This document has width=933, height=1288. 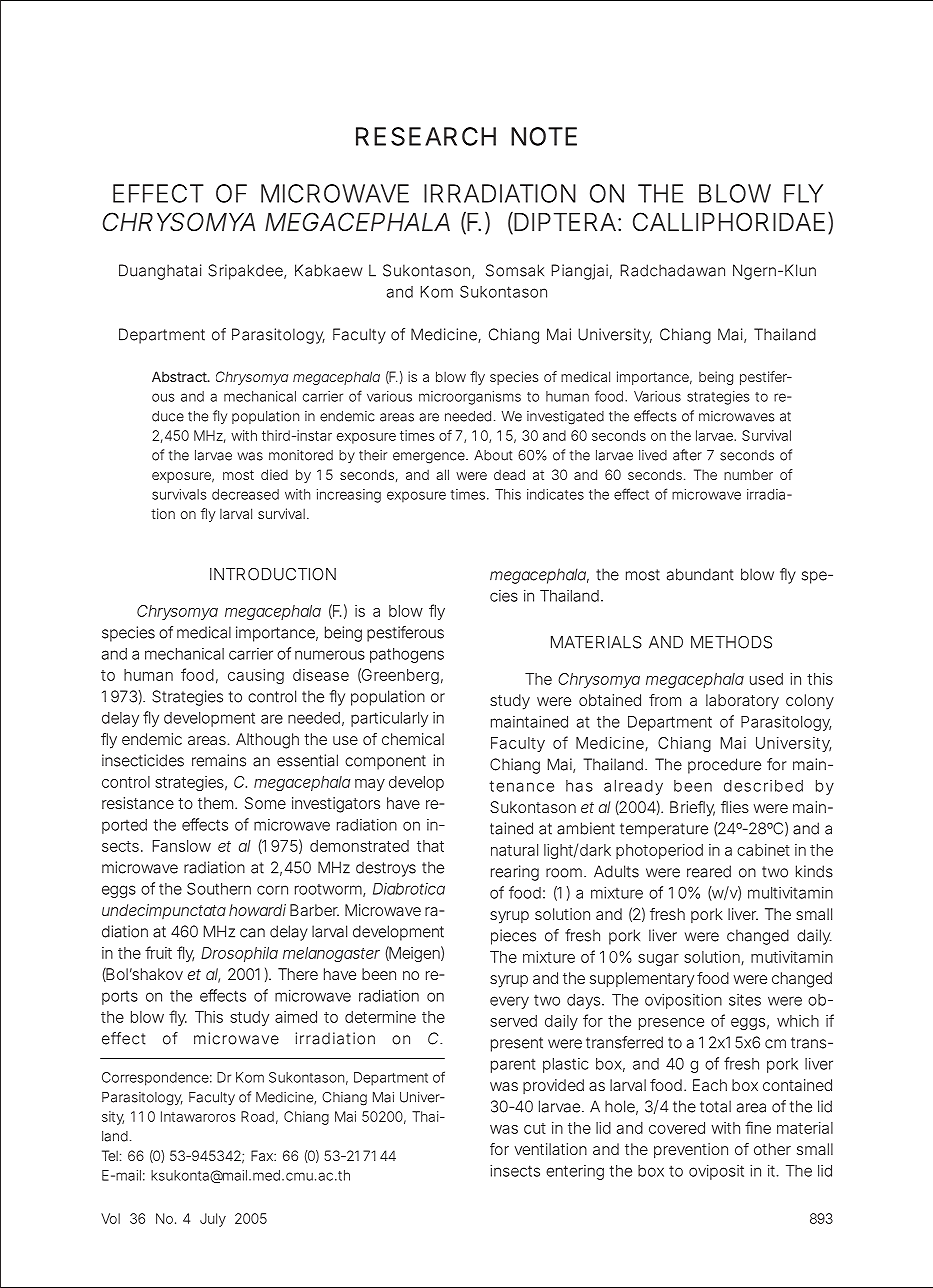 I want to click on July, so click(x=213, y=1220).
